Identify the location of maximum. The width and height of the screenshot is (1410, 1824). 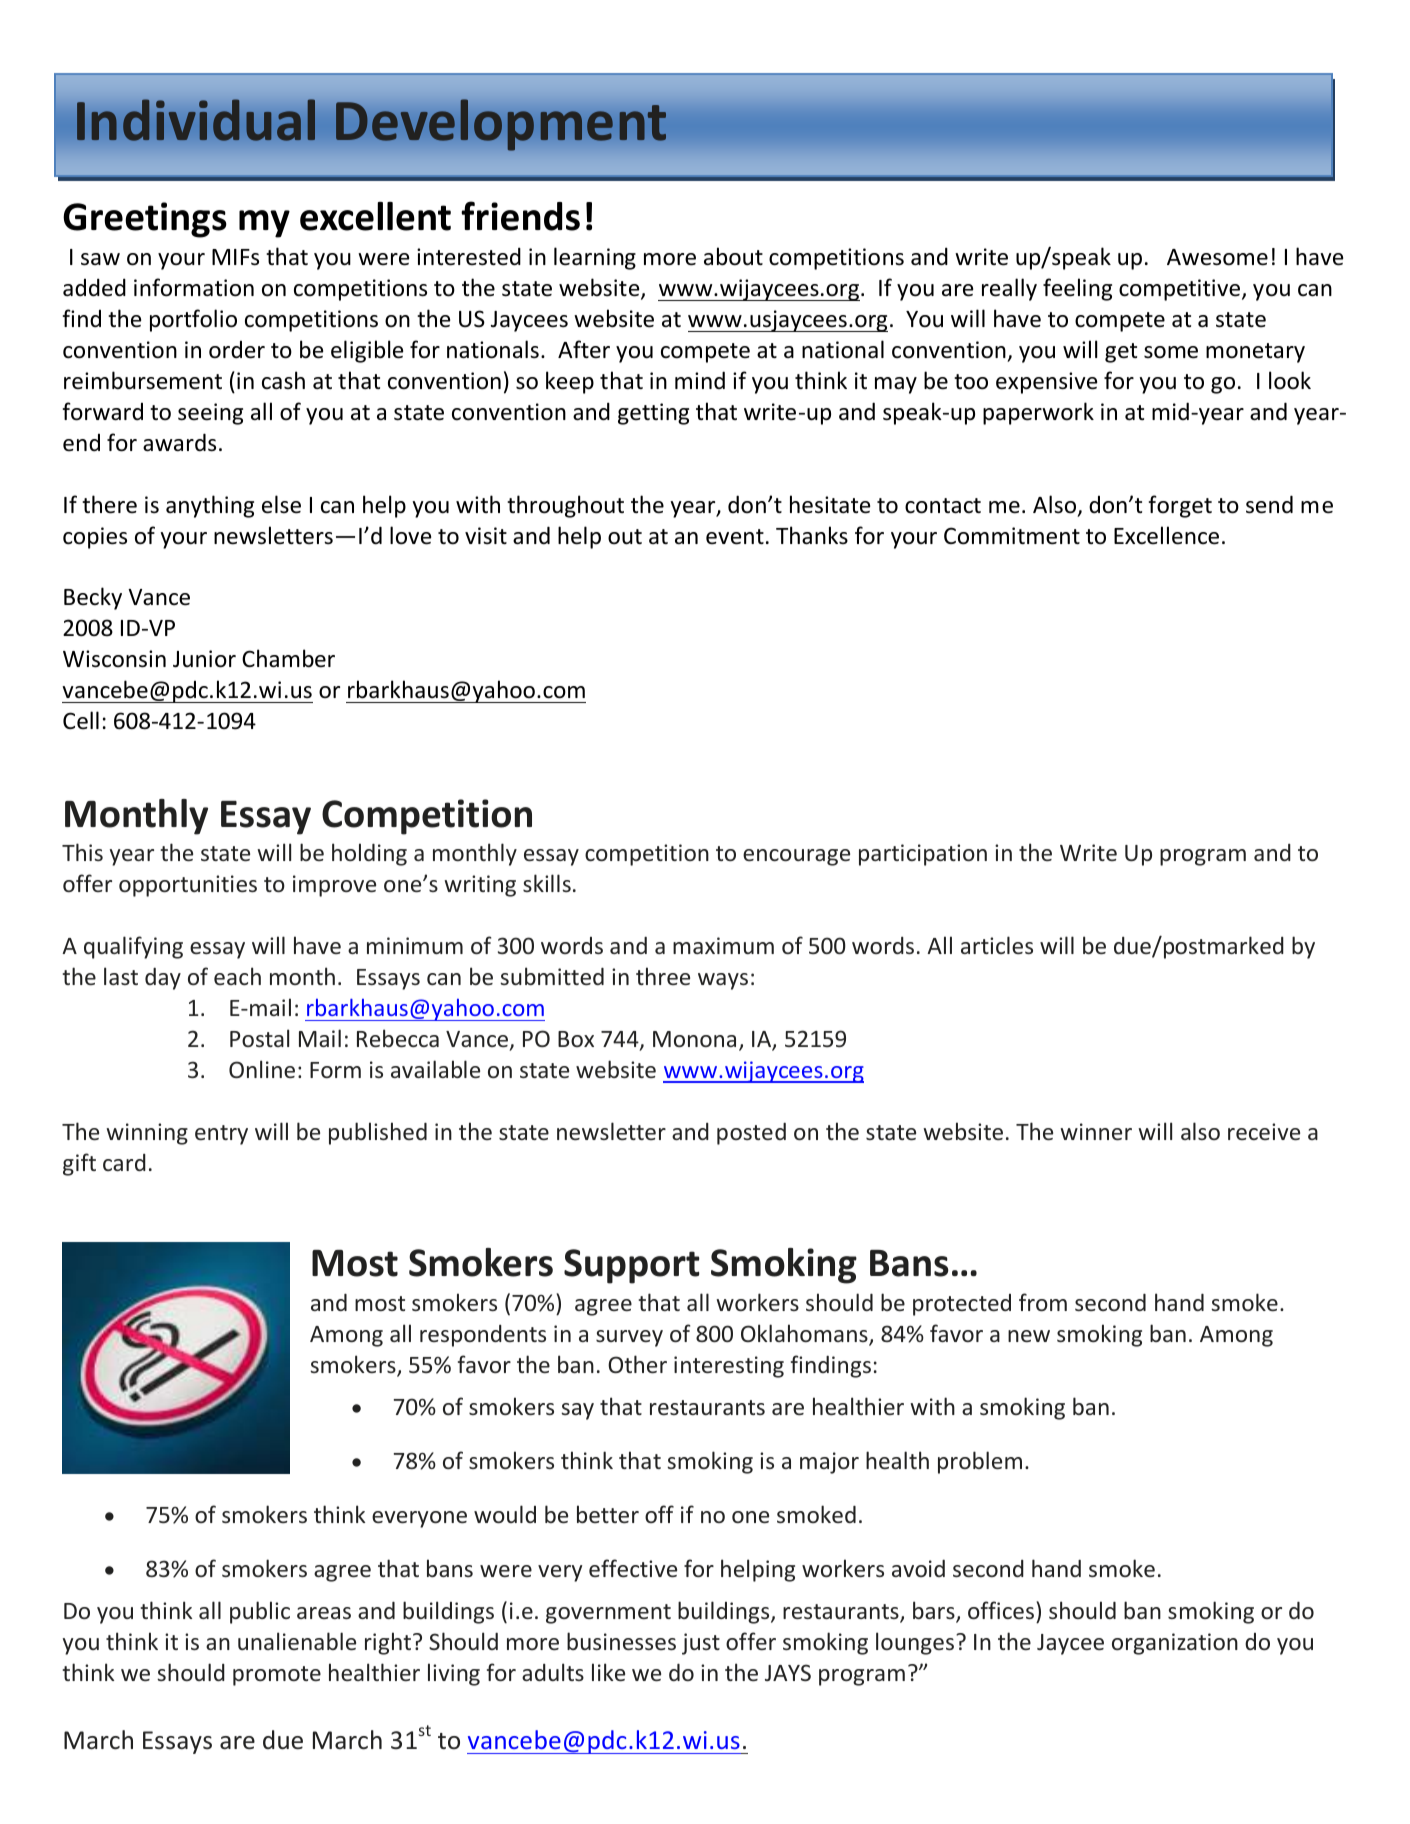
(723, 945).
